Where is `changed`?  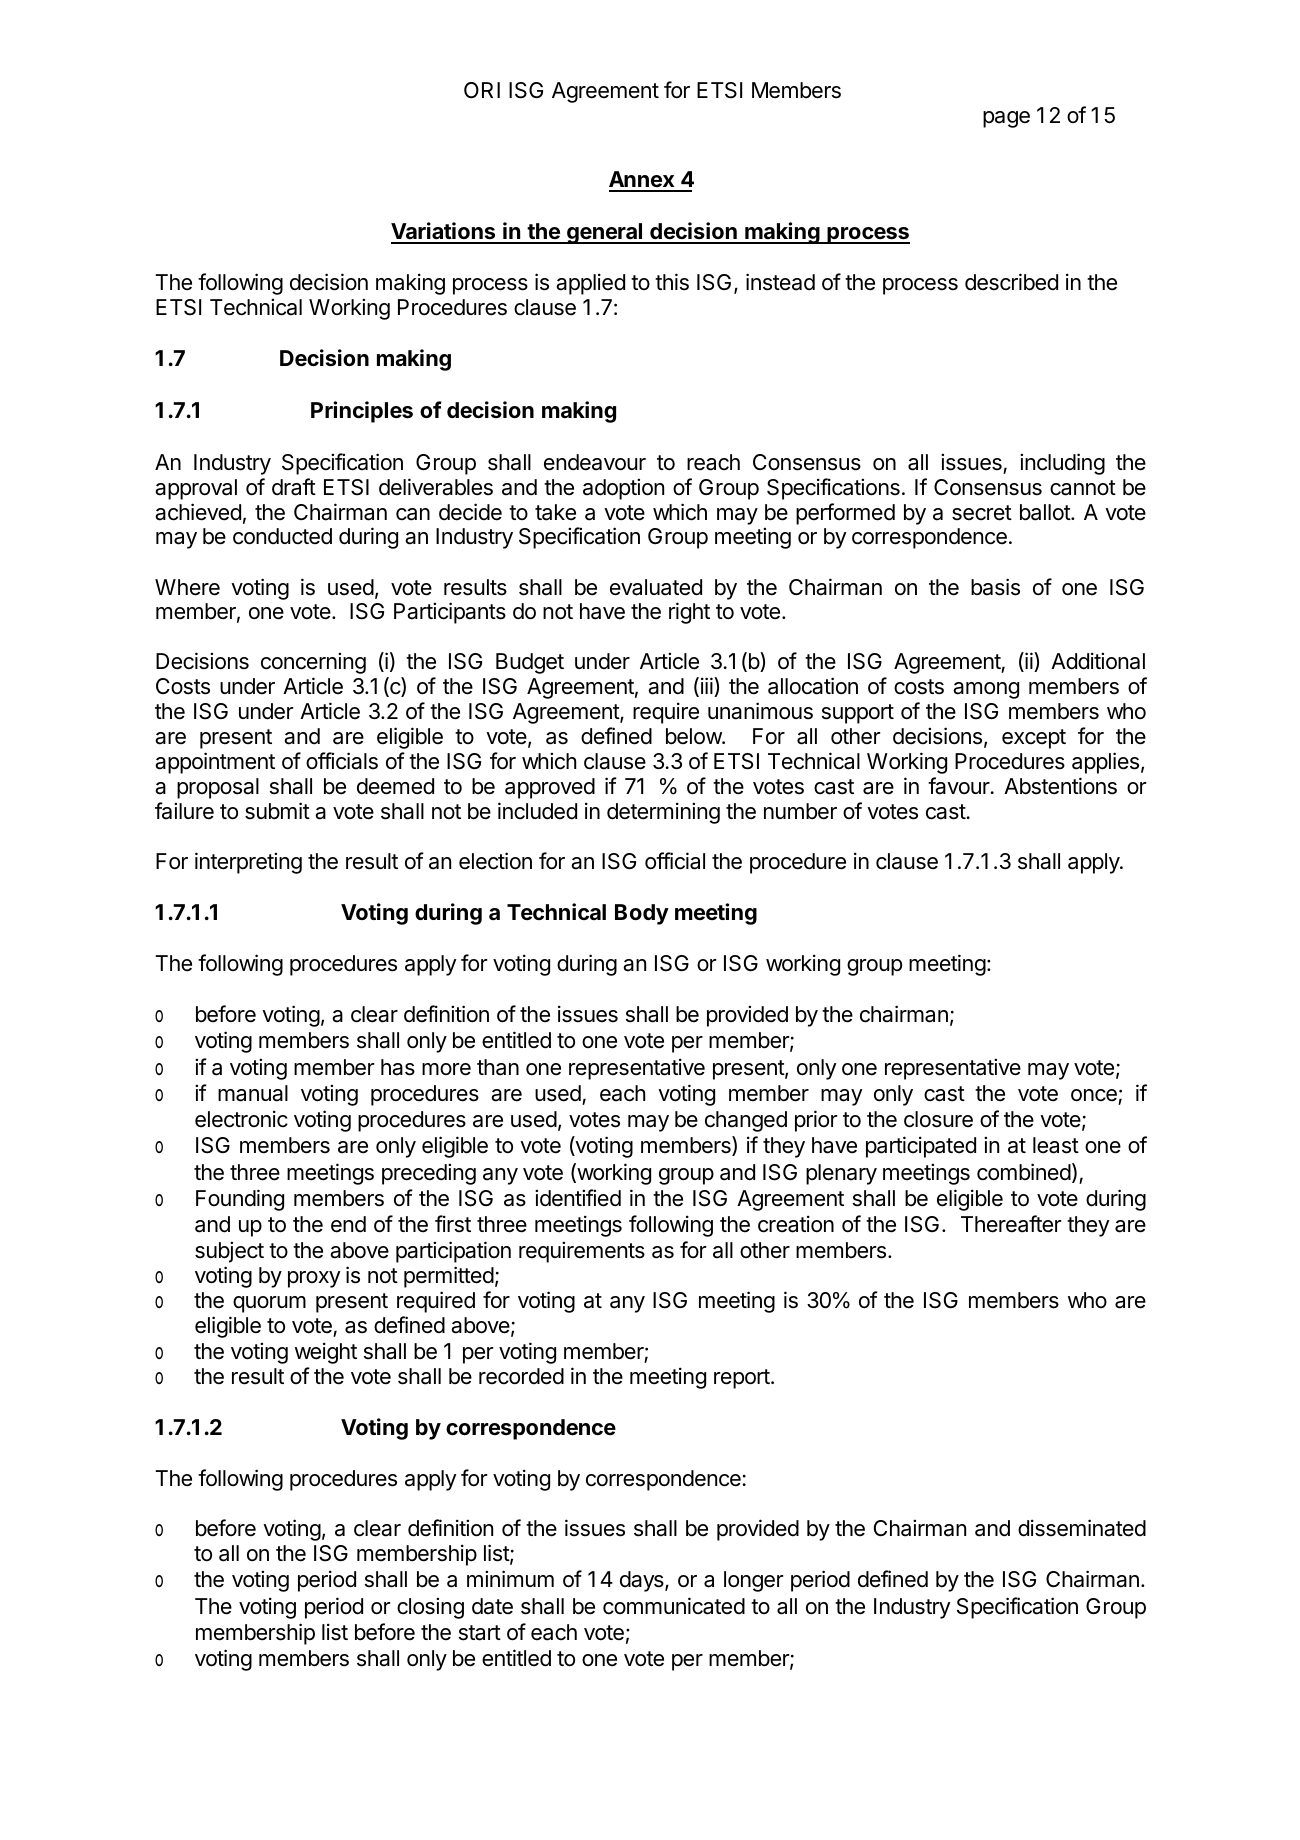 changed is located at coordinates (746, 1121).
